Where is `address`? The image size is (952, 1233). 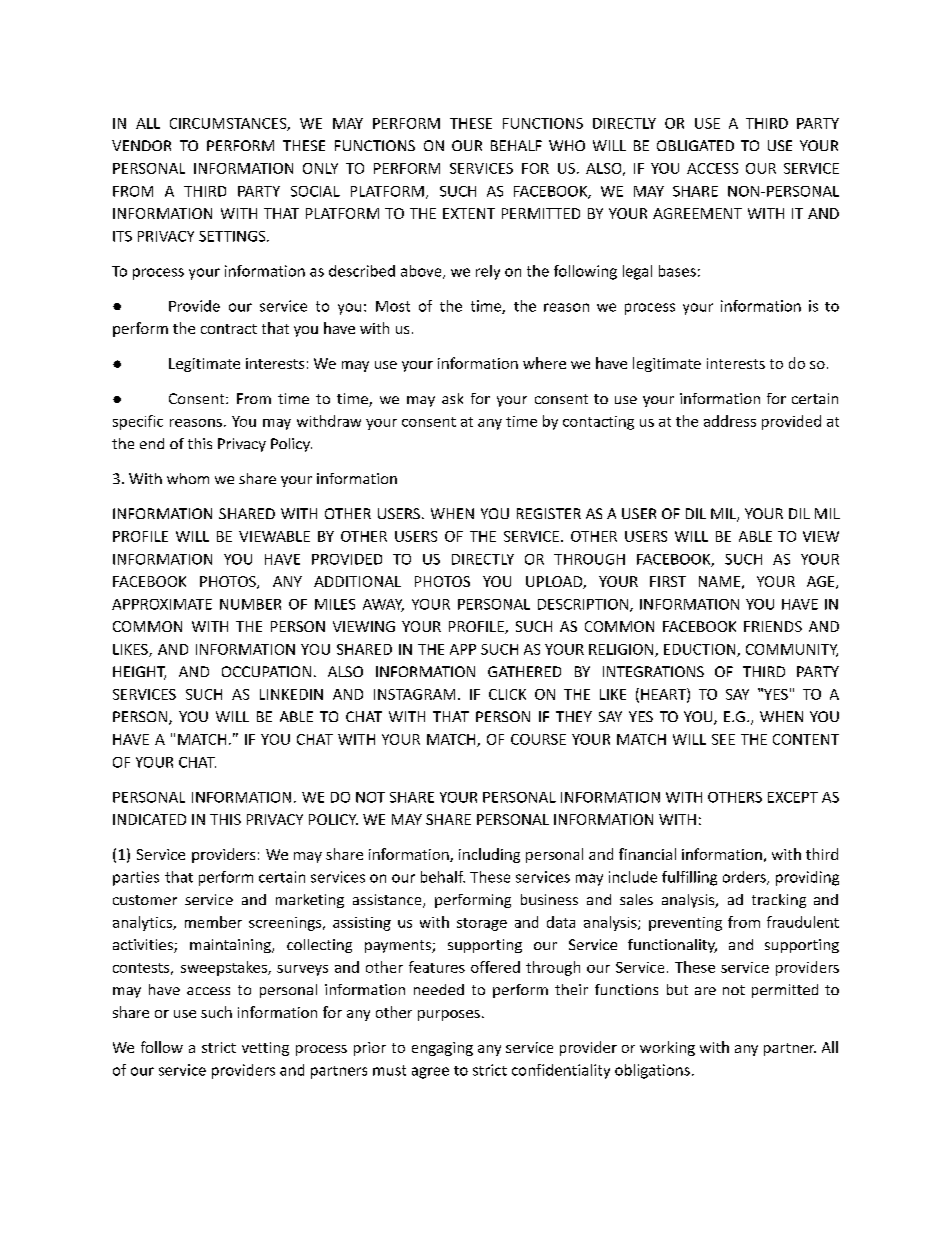
address is located at coordinates (730, 421).
